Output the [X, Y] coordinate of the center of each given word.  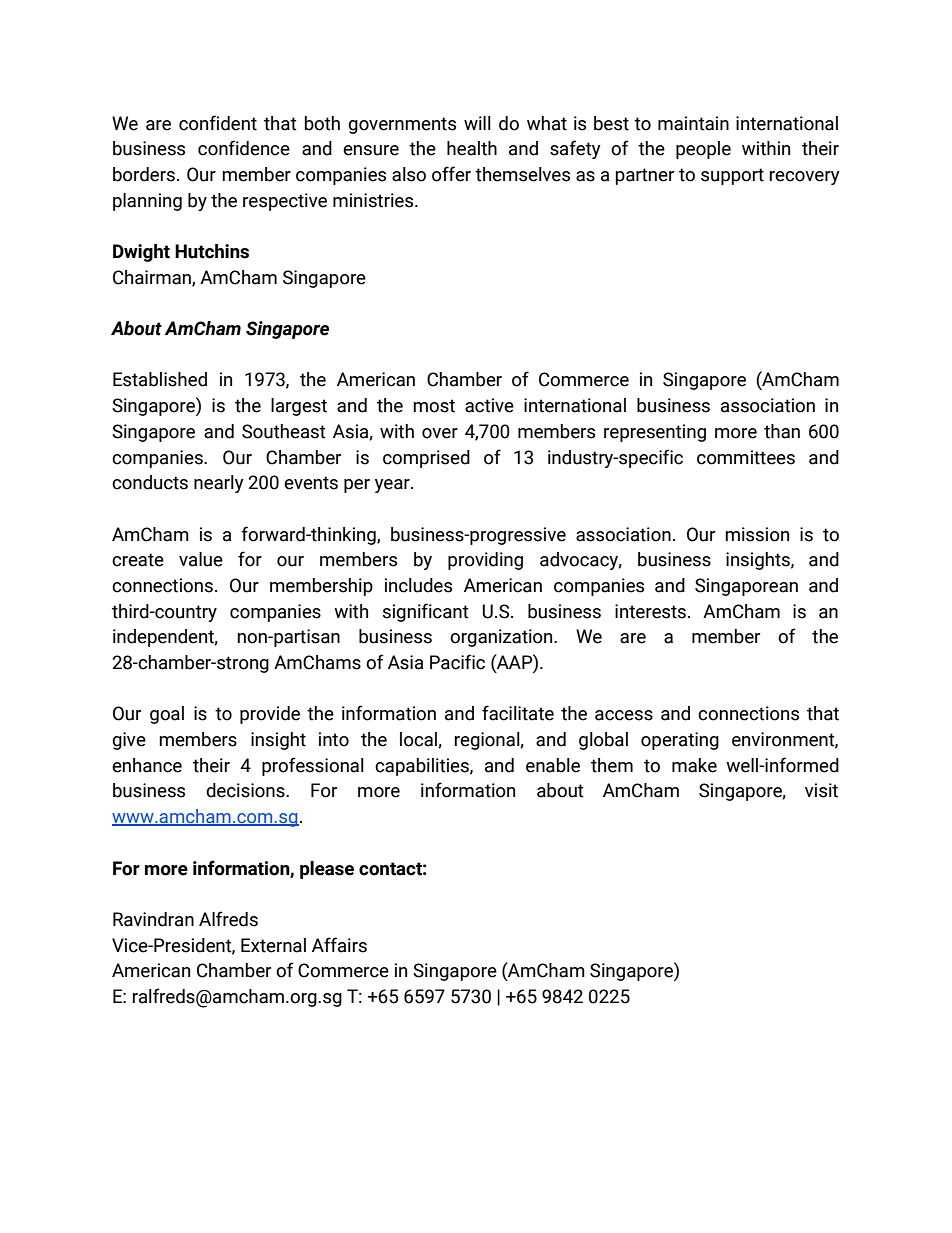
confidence [244, 148]
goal [167, 715]
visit [821, 790]
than [782, 431]
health [472, 148]
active [489, 405]
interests [650, 611]
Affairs [339, 945]
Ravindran [153, 919]
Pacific [457, 662]
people [703, 150]
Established [160, 379]
